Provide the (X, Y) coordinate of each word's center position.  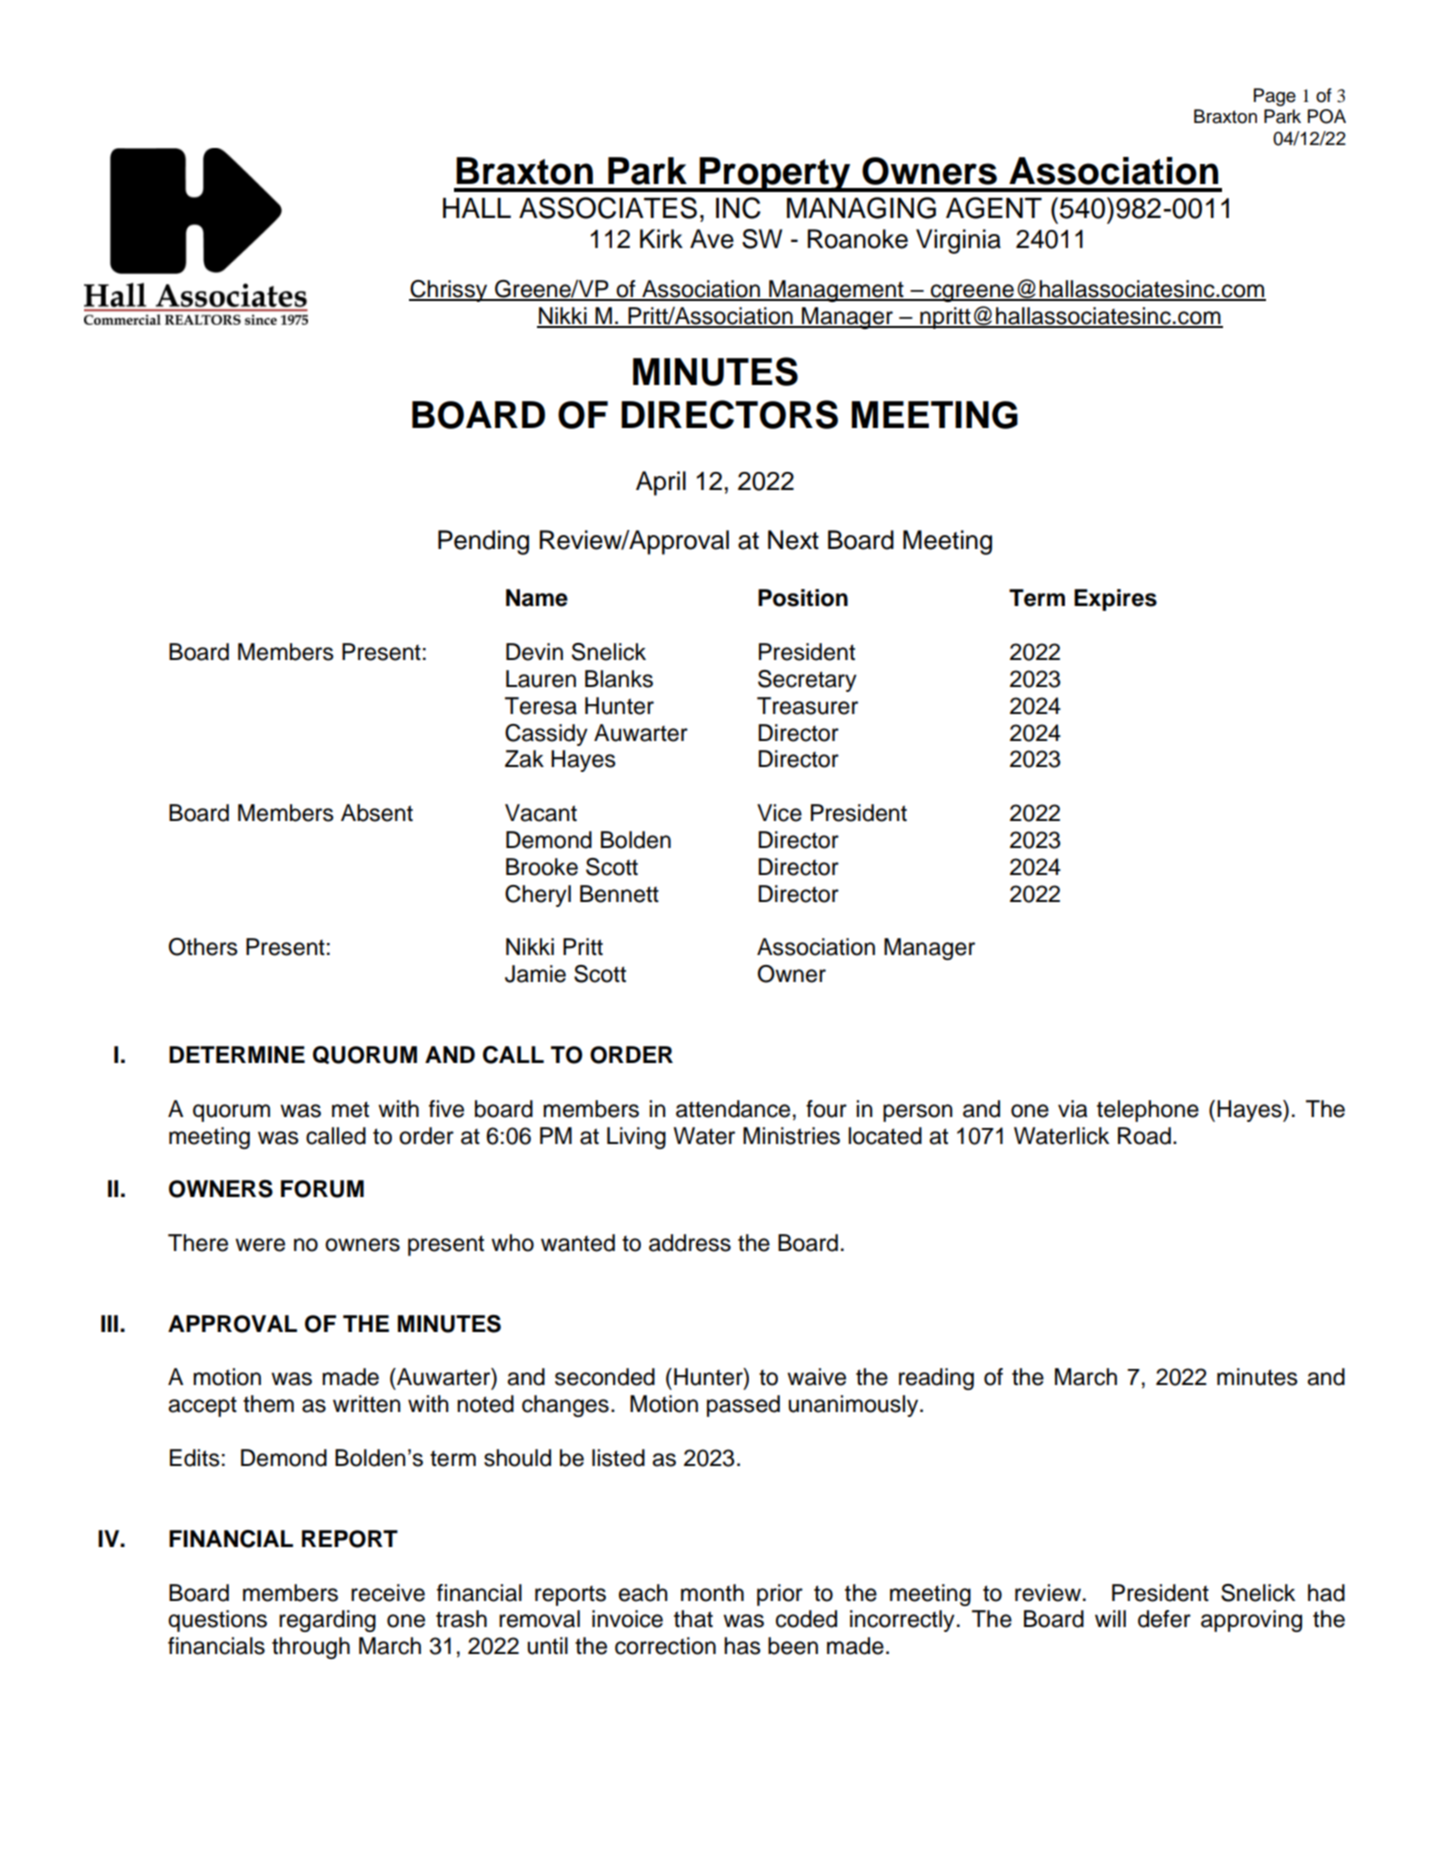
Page (1275, 97)
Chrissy (449, 291)
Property (775, 174)
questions (217, 1621)
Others (203, 947)
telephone (1148, 1111)
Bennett (619, 894)
